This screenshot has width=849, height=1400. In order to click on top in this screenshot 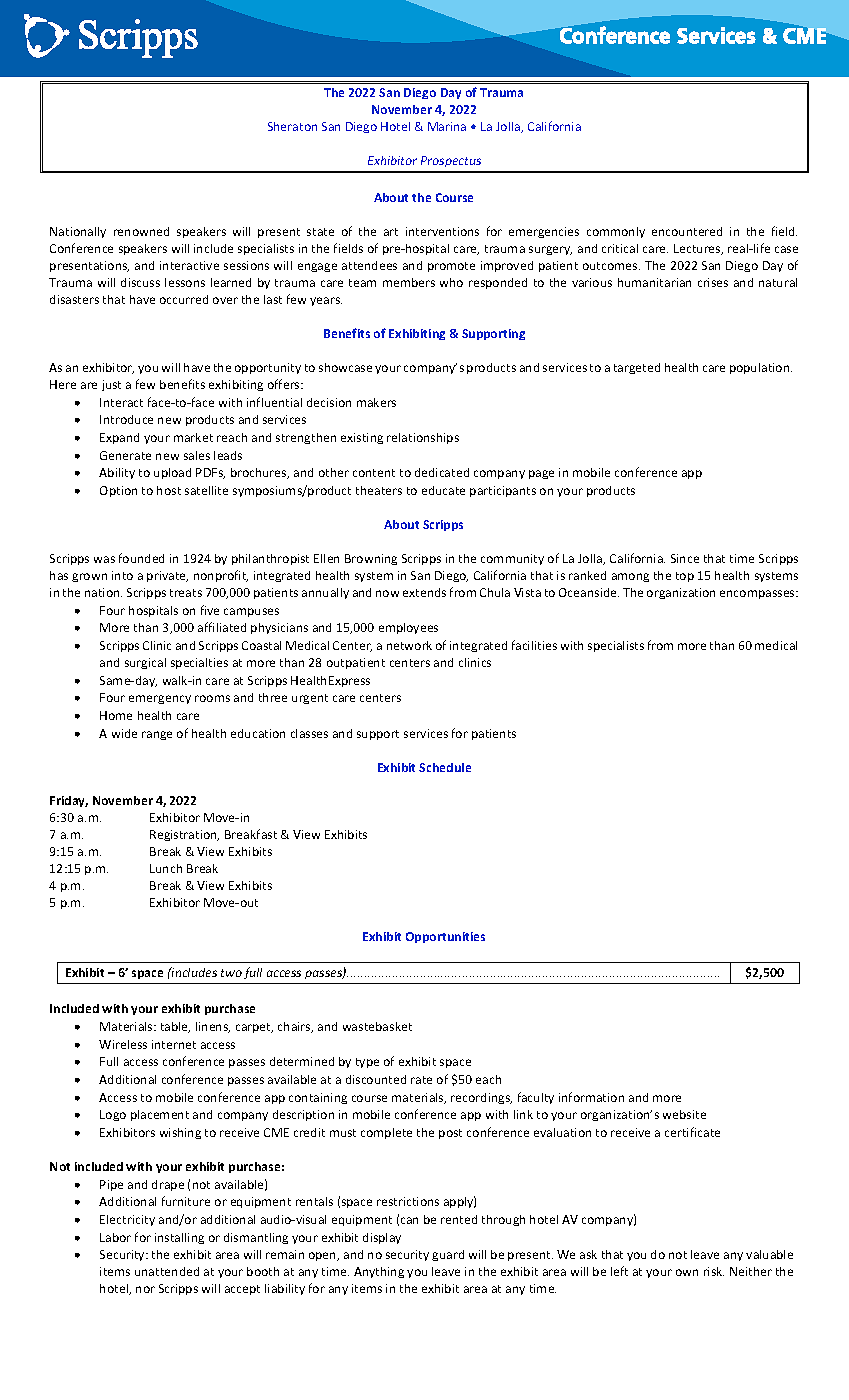, I will do `click(685, 577)`.
